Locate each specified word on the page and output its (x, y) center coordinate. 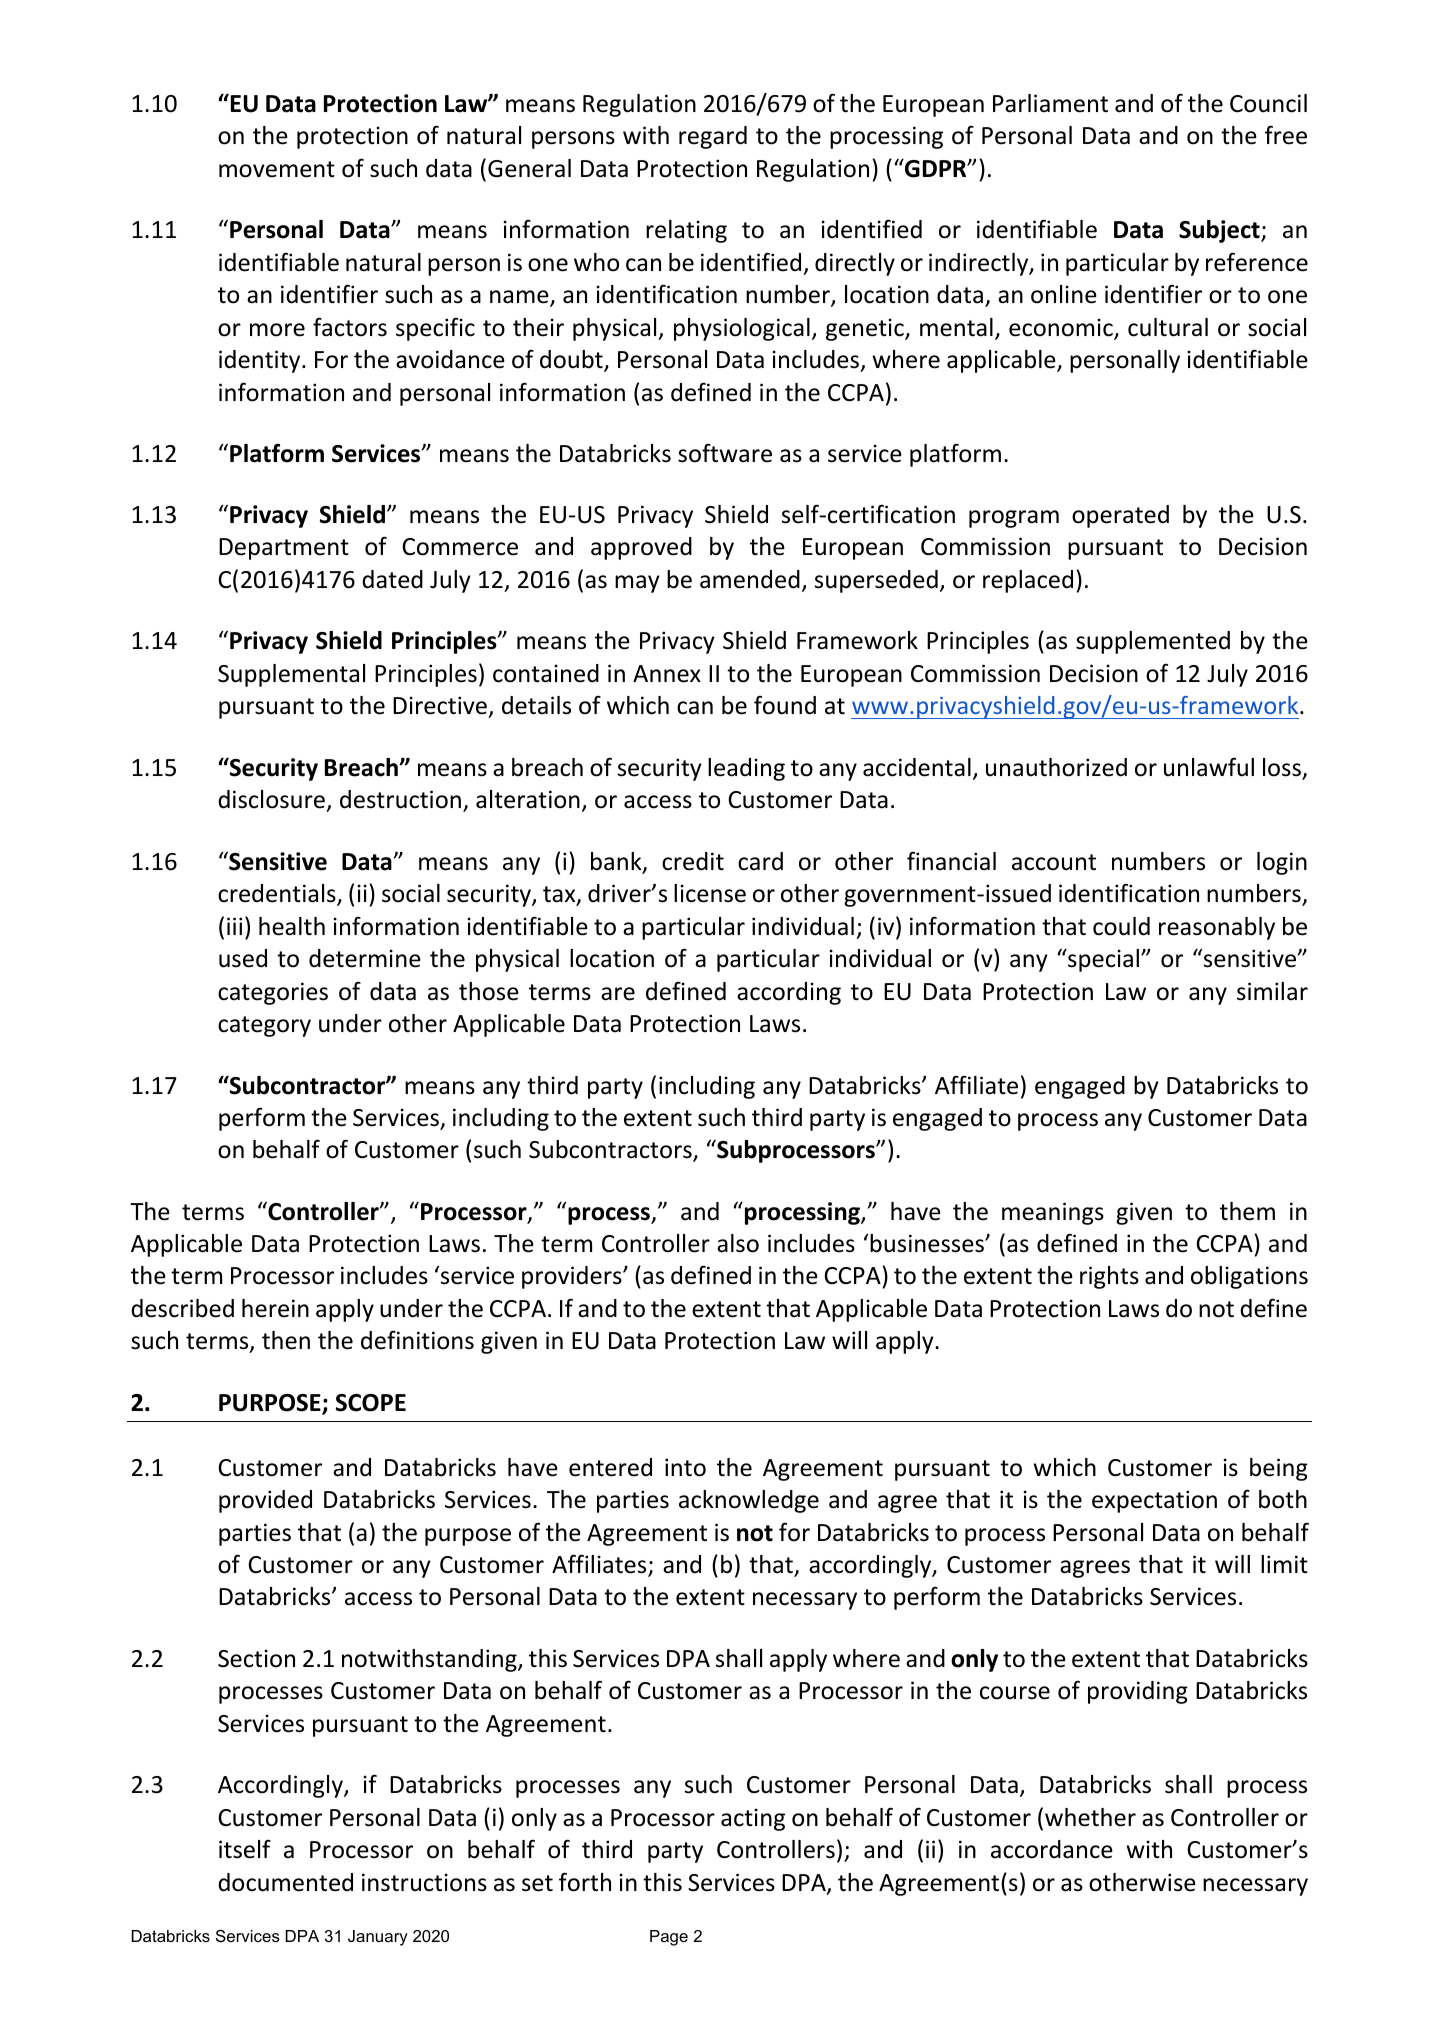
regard (713, 137)
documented (285, 1882)
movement (277, 169)
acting (753, 1819)
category (264, 1026)
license (710, 893)
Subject (1220, 231)
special (1102, 960)
